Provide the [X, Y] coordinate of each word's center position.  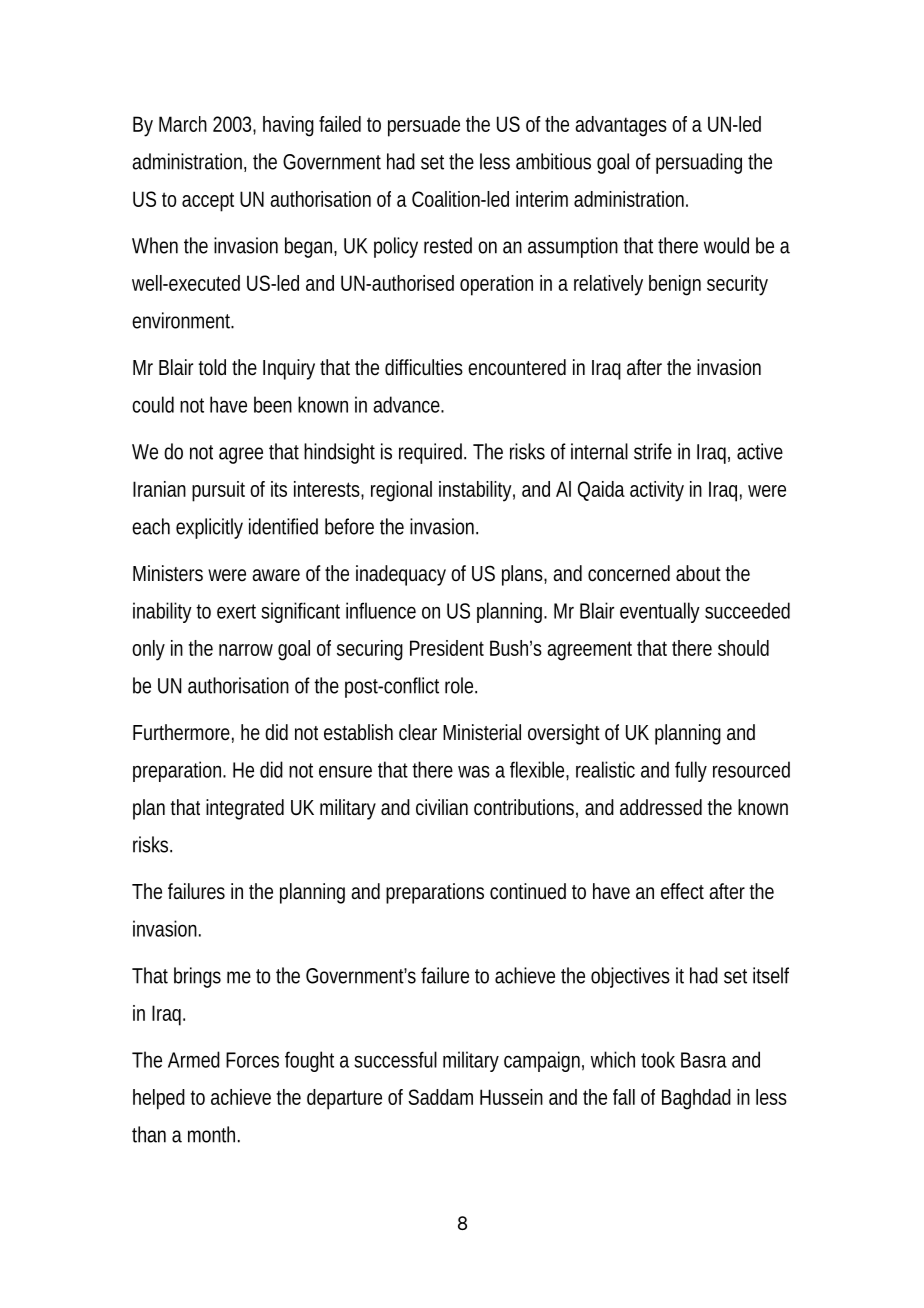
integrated [245, 809]
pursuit [218, 491]
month [211, 1134]
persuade [424, 126]
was [474, 771]
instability [475, 491]
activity [657, 491]
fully [691, 771]
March [183, 124]
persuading [699, 163]
